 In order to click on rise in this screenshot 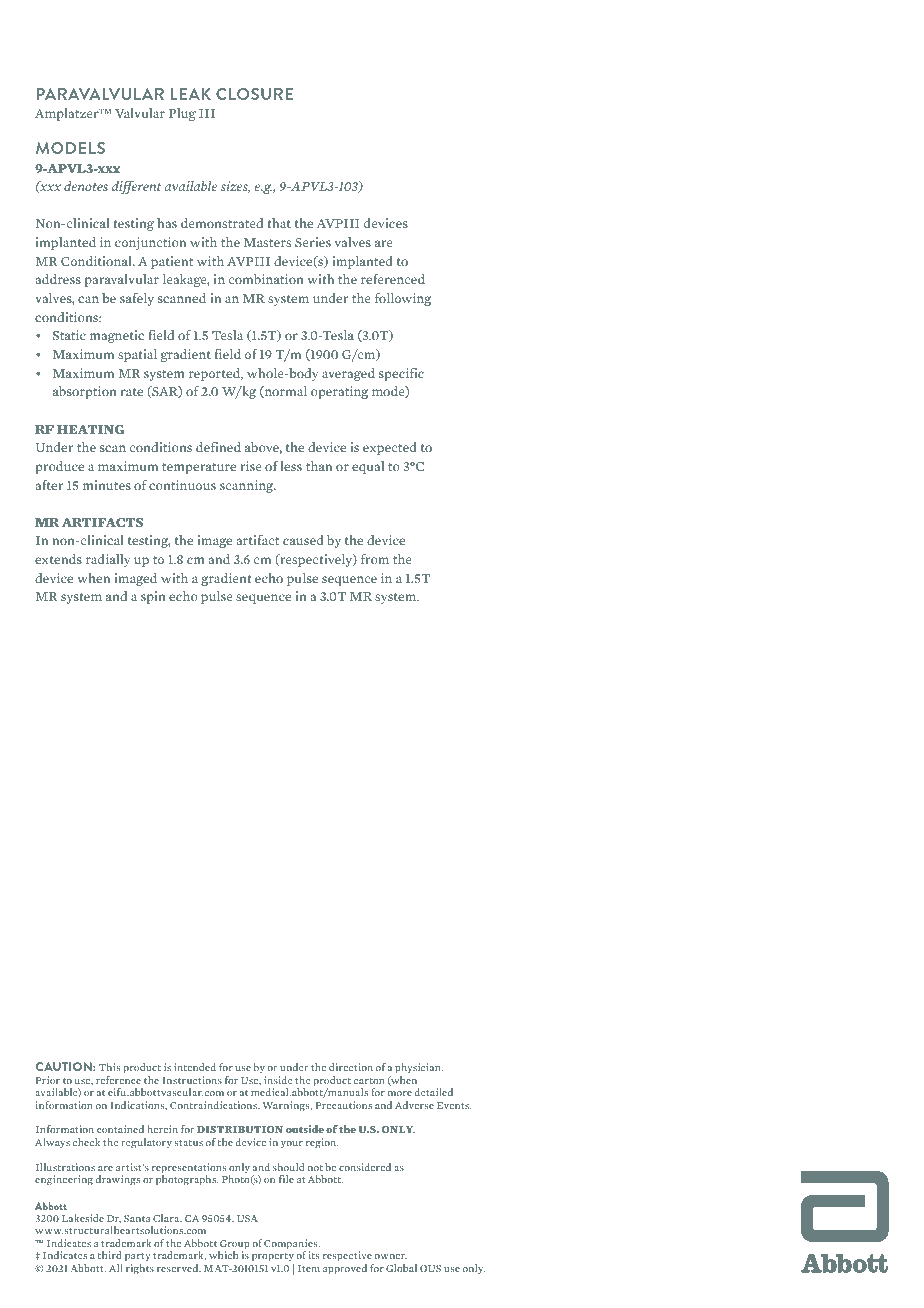, I will do `click(251, 466)`.
